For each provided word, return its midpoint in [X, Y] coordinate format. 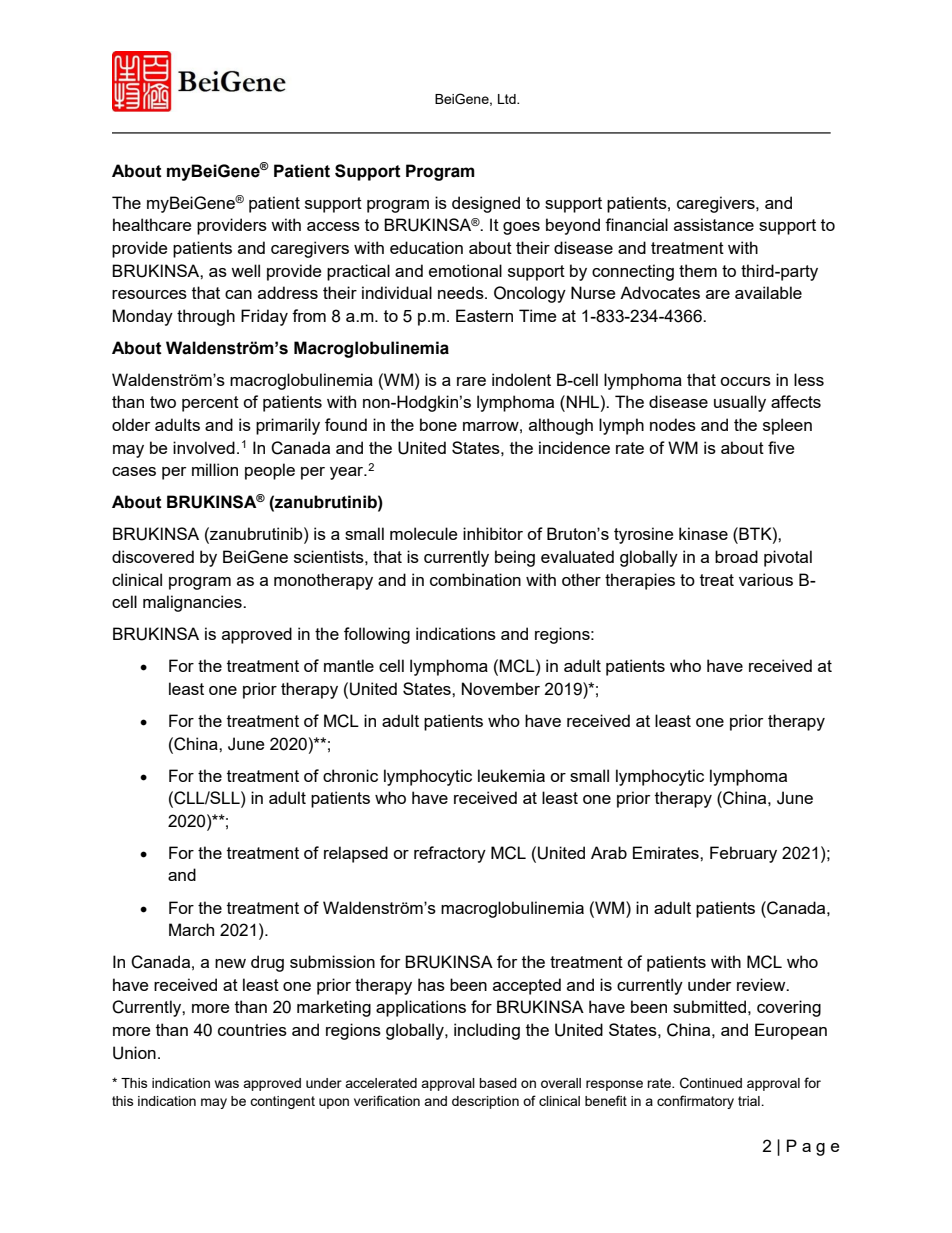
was [227, 1084]
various [766, 579]
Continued [711, 1083]
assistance [714, 224]
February [743, 854]
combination [475, 579]
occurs [745, 381]
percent [210, 404]
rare [471, 381]
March [191, 929]
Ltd [508, 99]
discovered [153, 556]
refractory [450, 854]
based [498, 1083]
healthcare [152, 224]
